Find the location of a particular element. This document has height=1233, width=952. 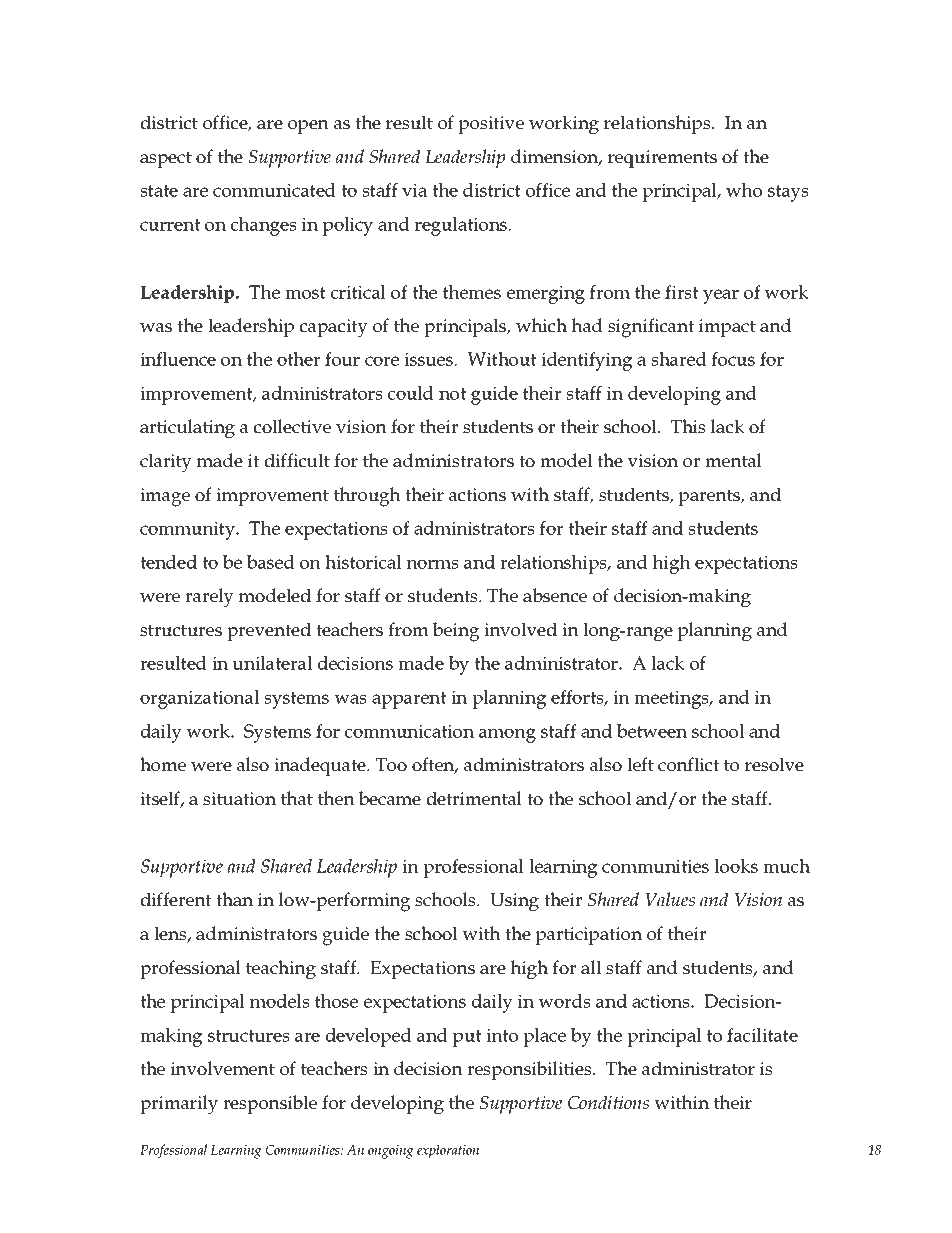

communicated is located at coordinates (274, 190).
